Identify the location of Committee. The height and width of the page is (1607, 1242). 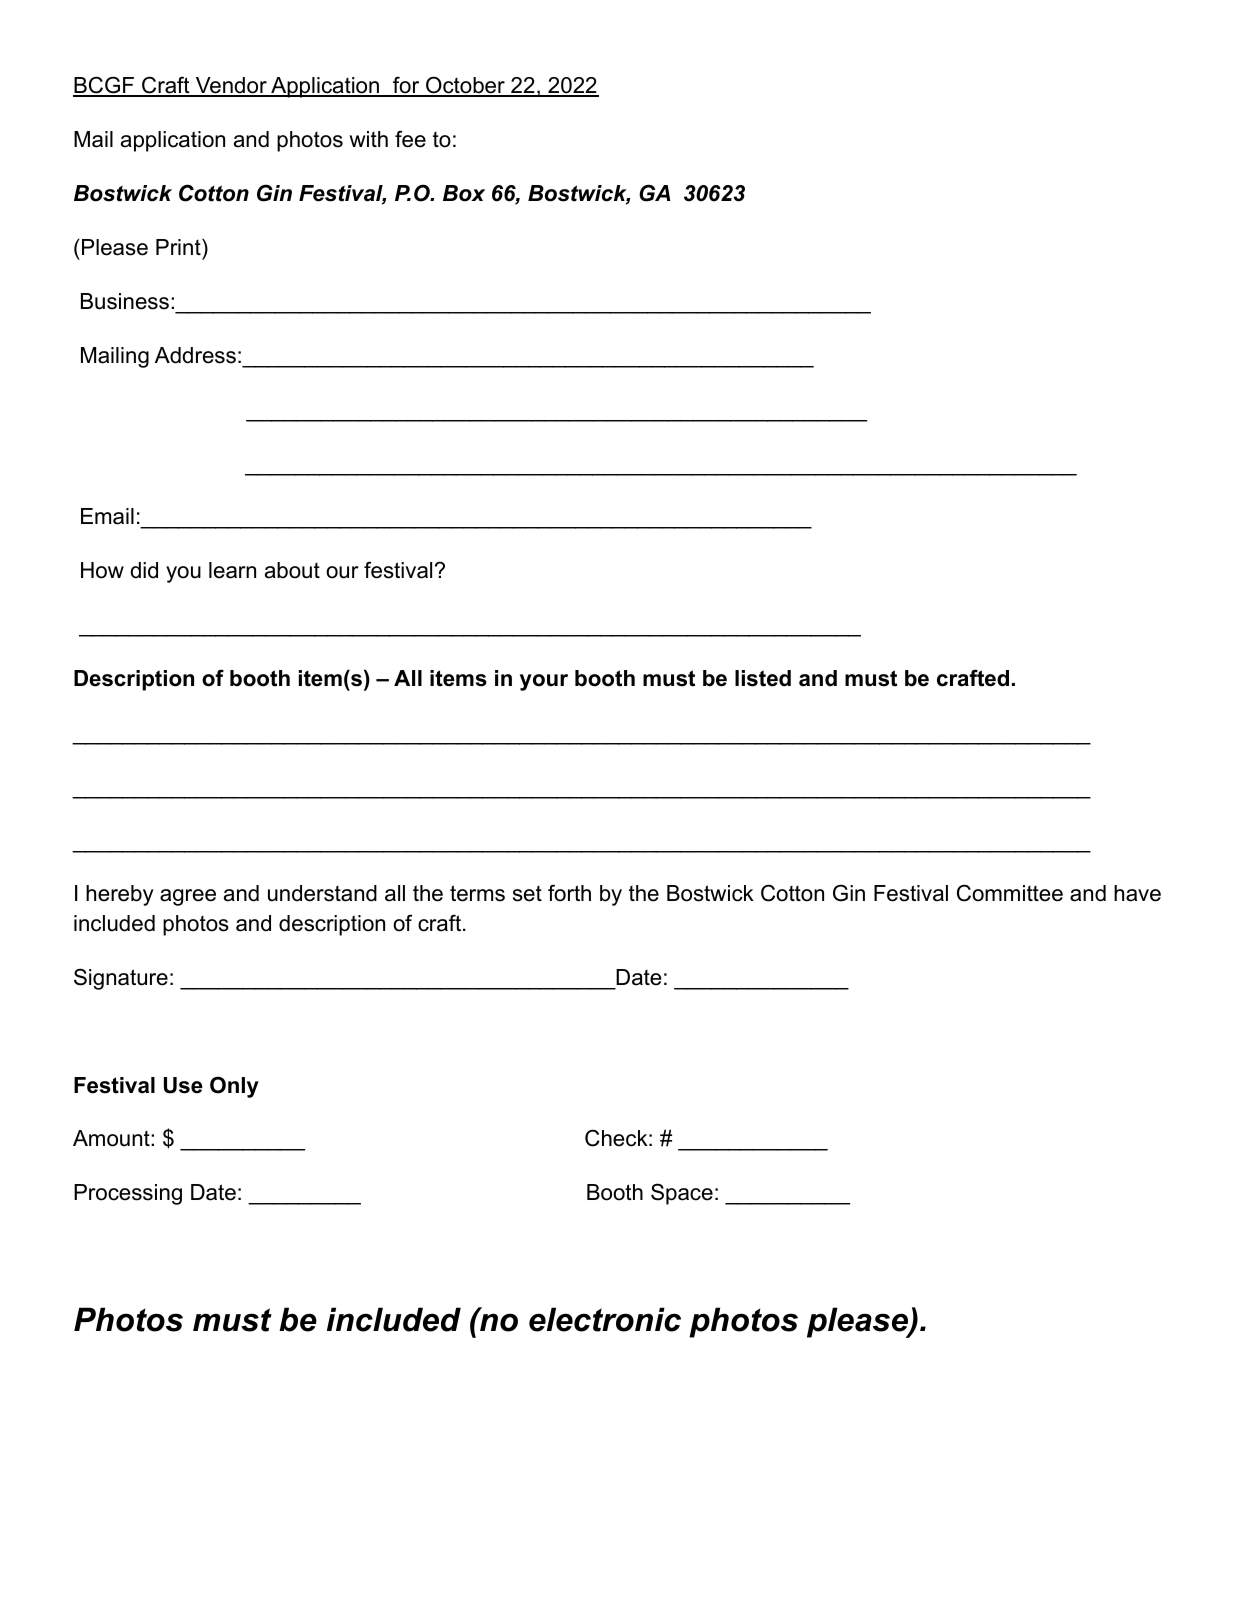
(1010, 893).
